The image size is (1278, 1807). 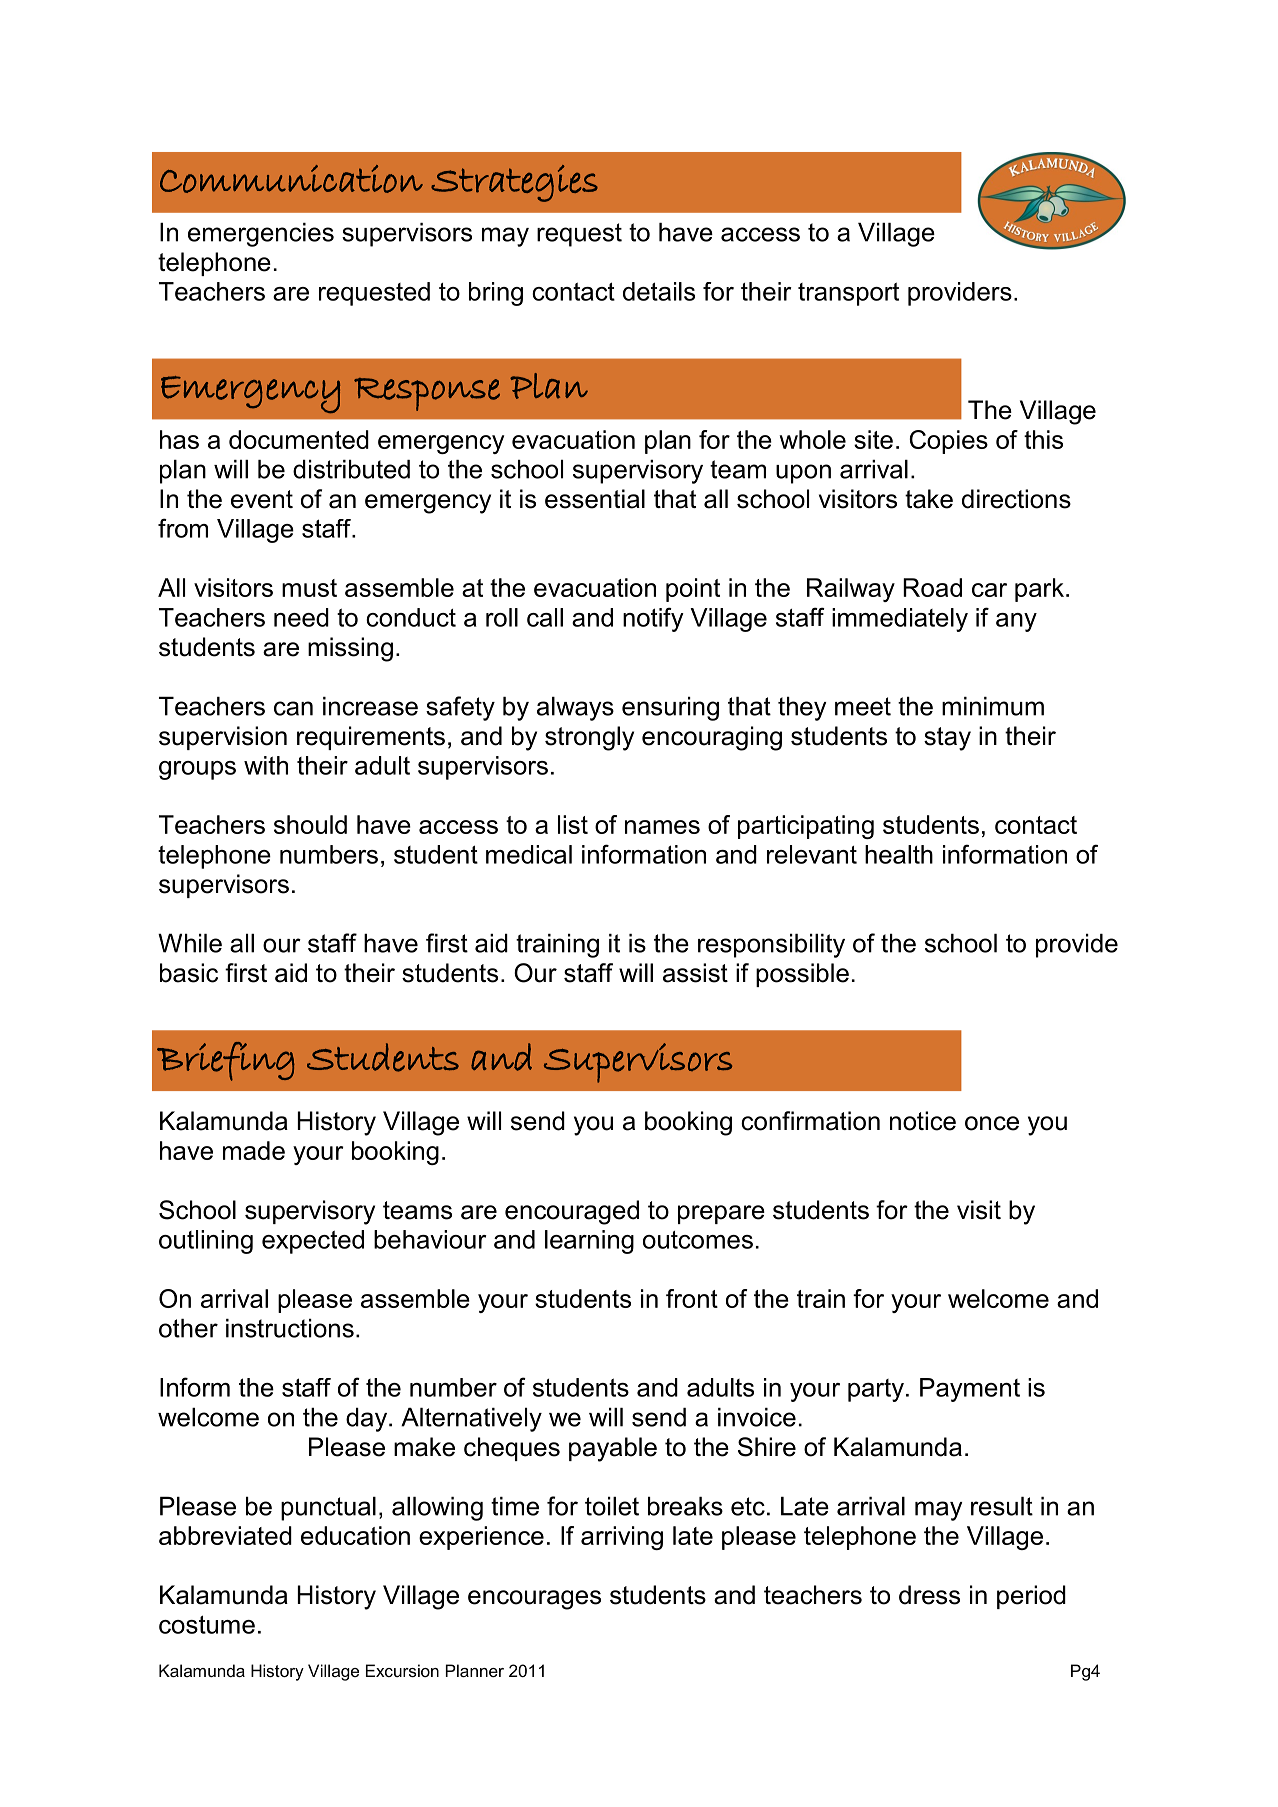 What do you see at coordinates (695, 973) in the document?
I see `assist` at bounding box center [695, 973].
